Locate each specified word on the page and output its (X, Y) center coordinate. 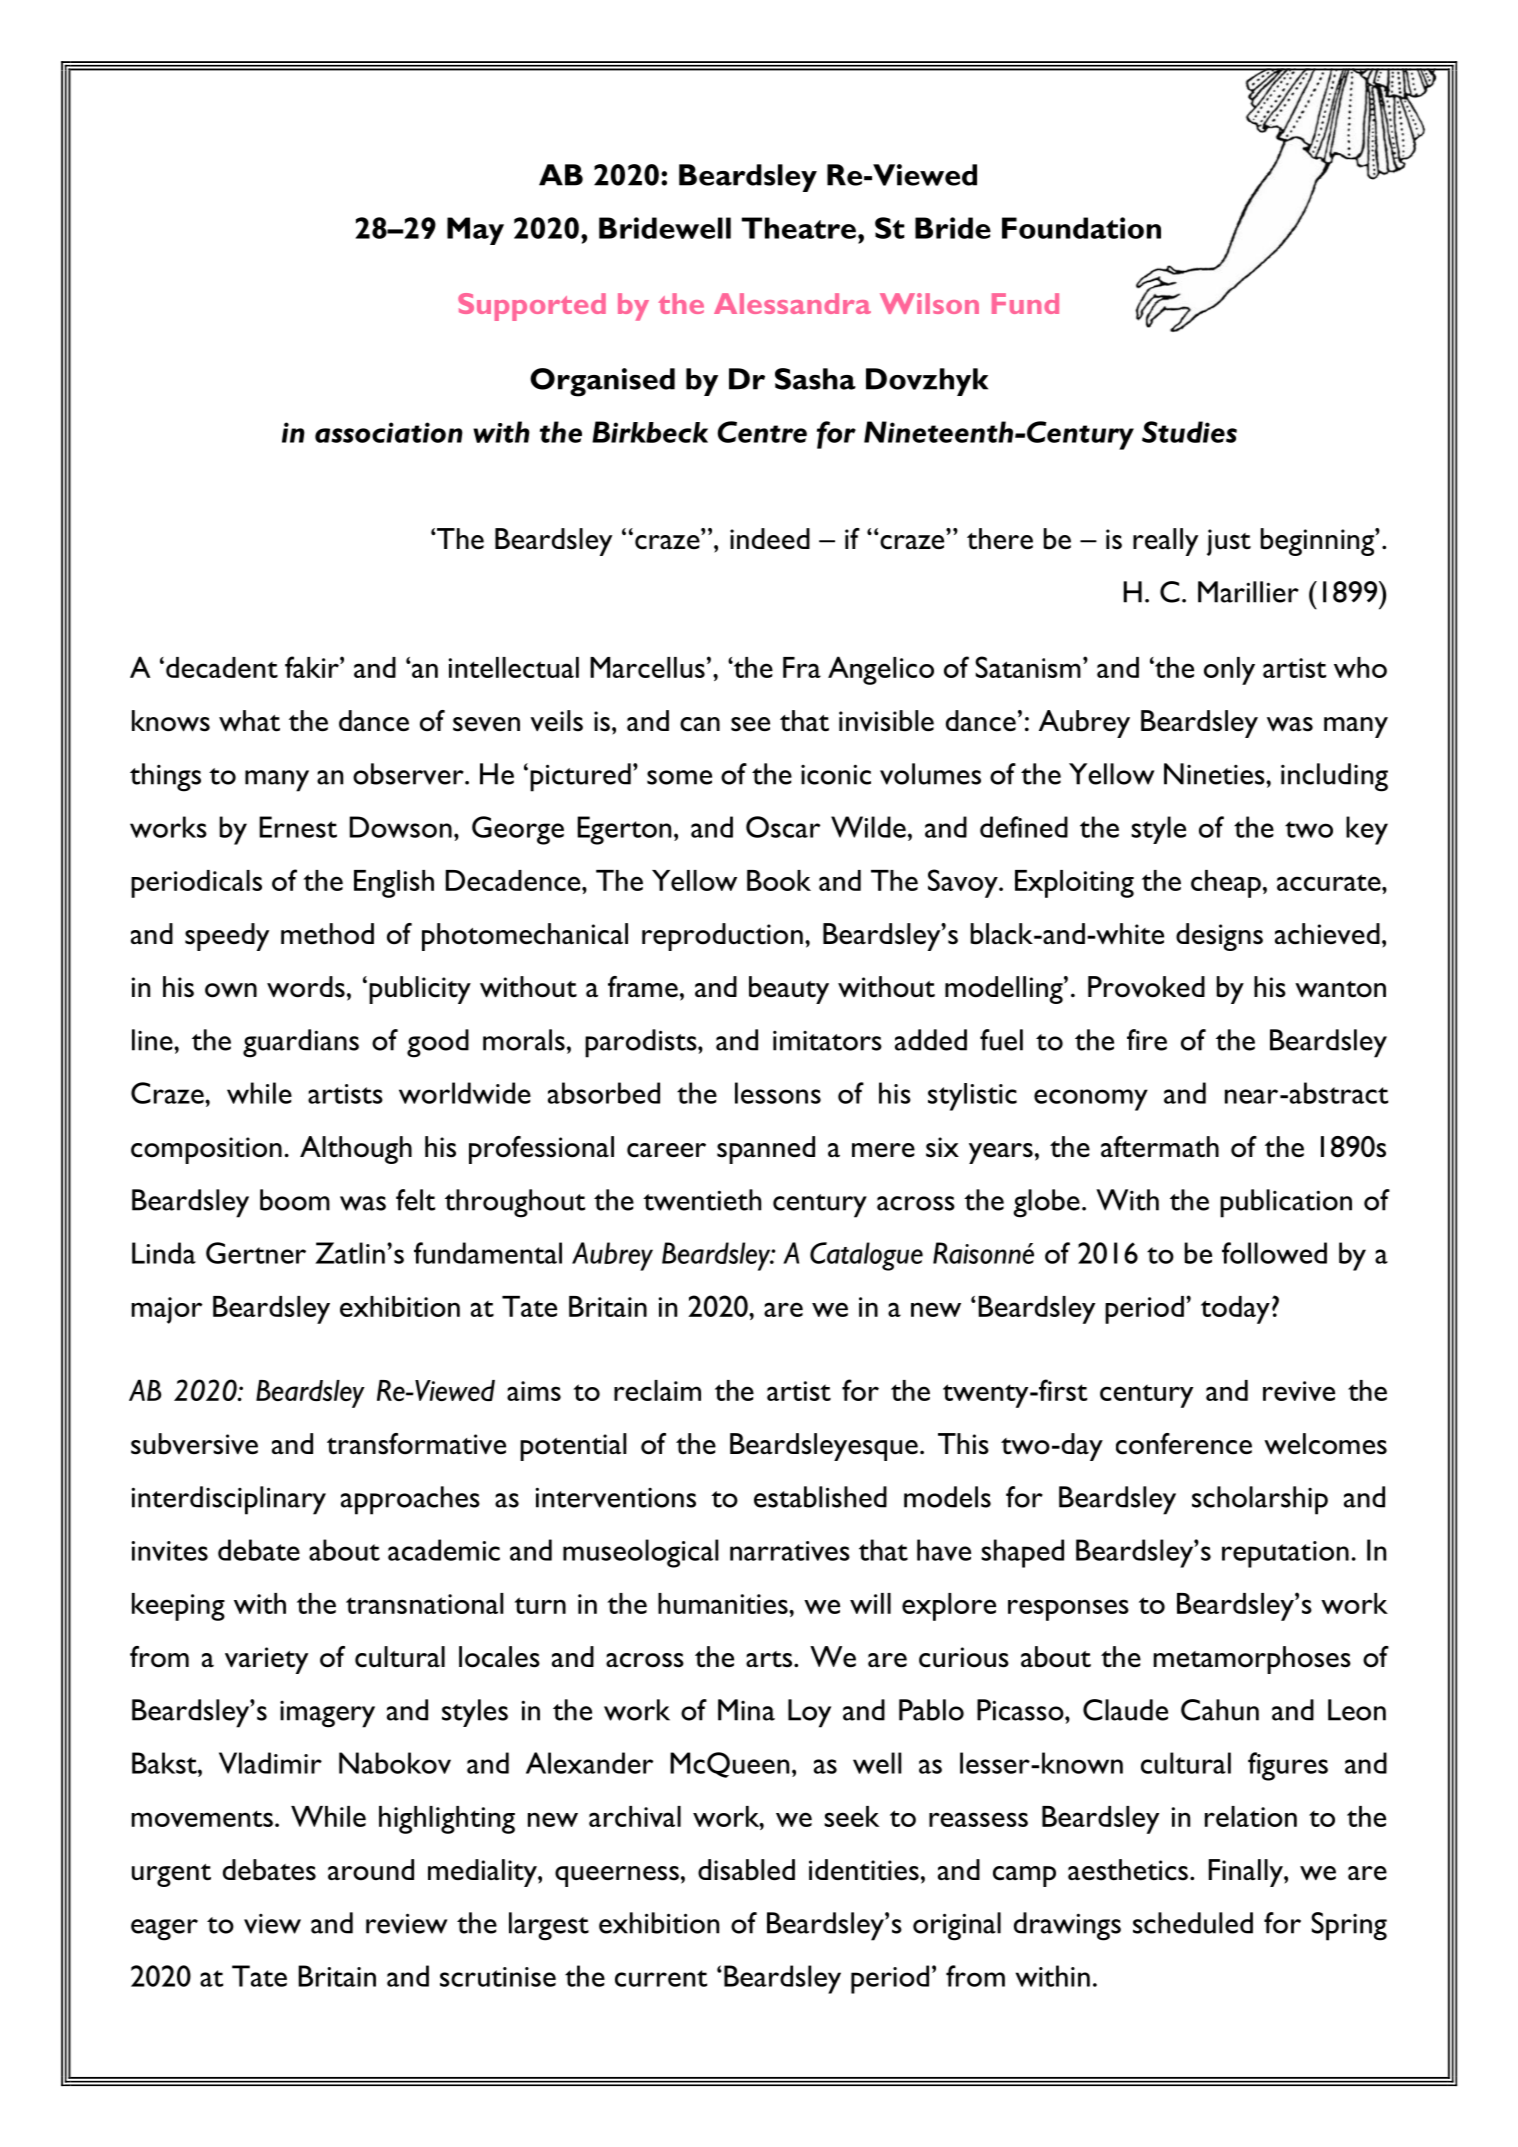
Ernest (298, 827)
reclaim (657, 1390)
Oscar (783, 827)
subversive (194, 1444)
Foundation (1081, 228)
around (371, 1870)
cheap (1226, 884)
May (475, 231)
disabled (746, 1870)
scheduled (1193, 1923)
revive (1299, 1391)
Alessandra (792, 303)
